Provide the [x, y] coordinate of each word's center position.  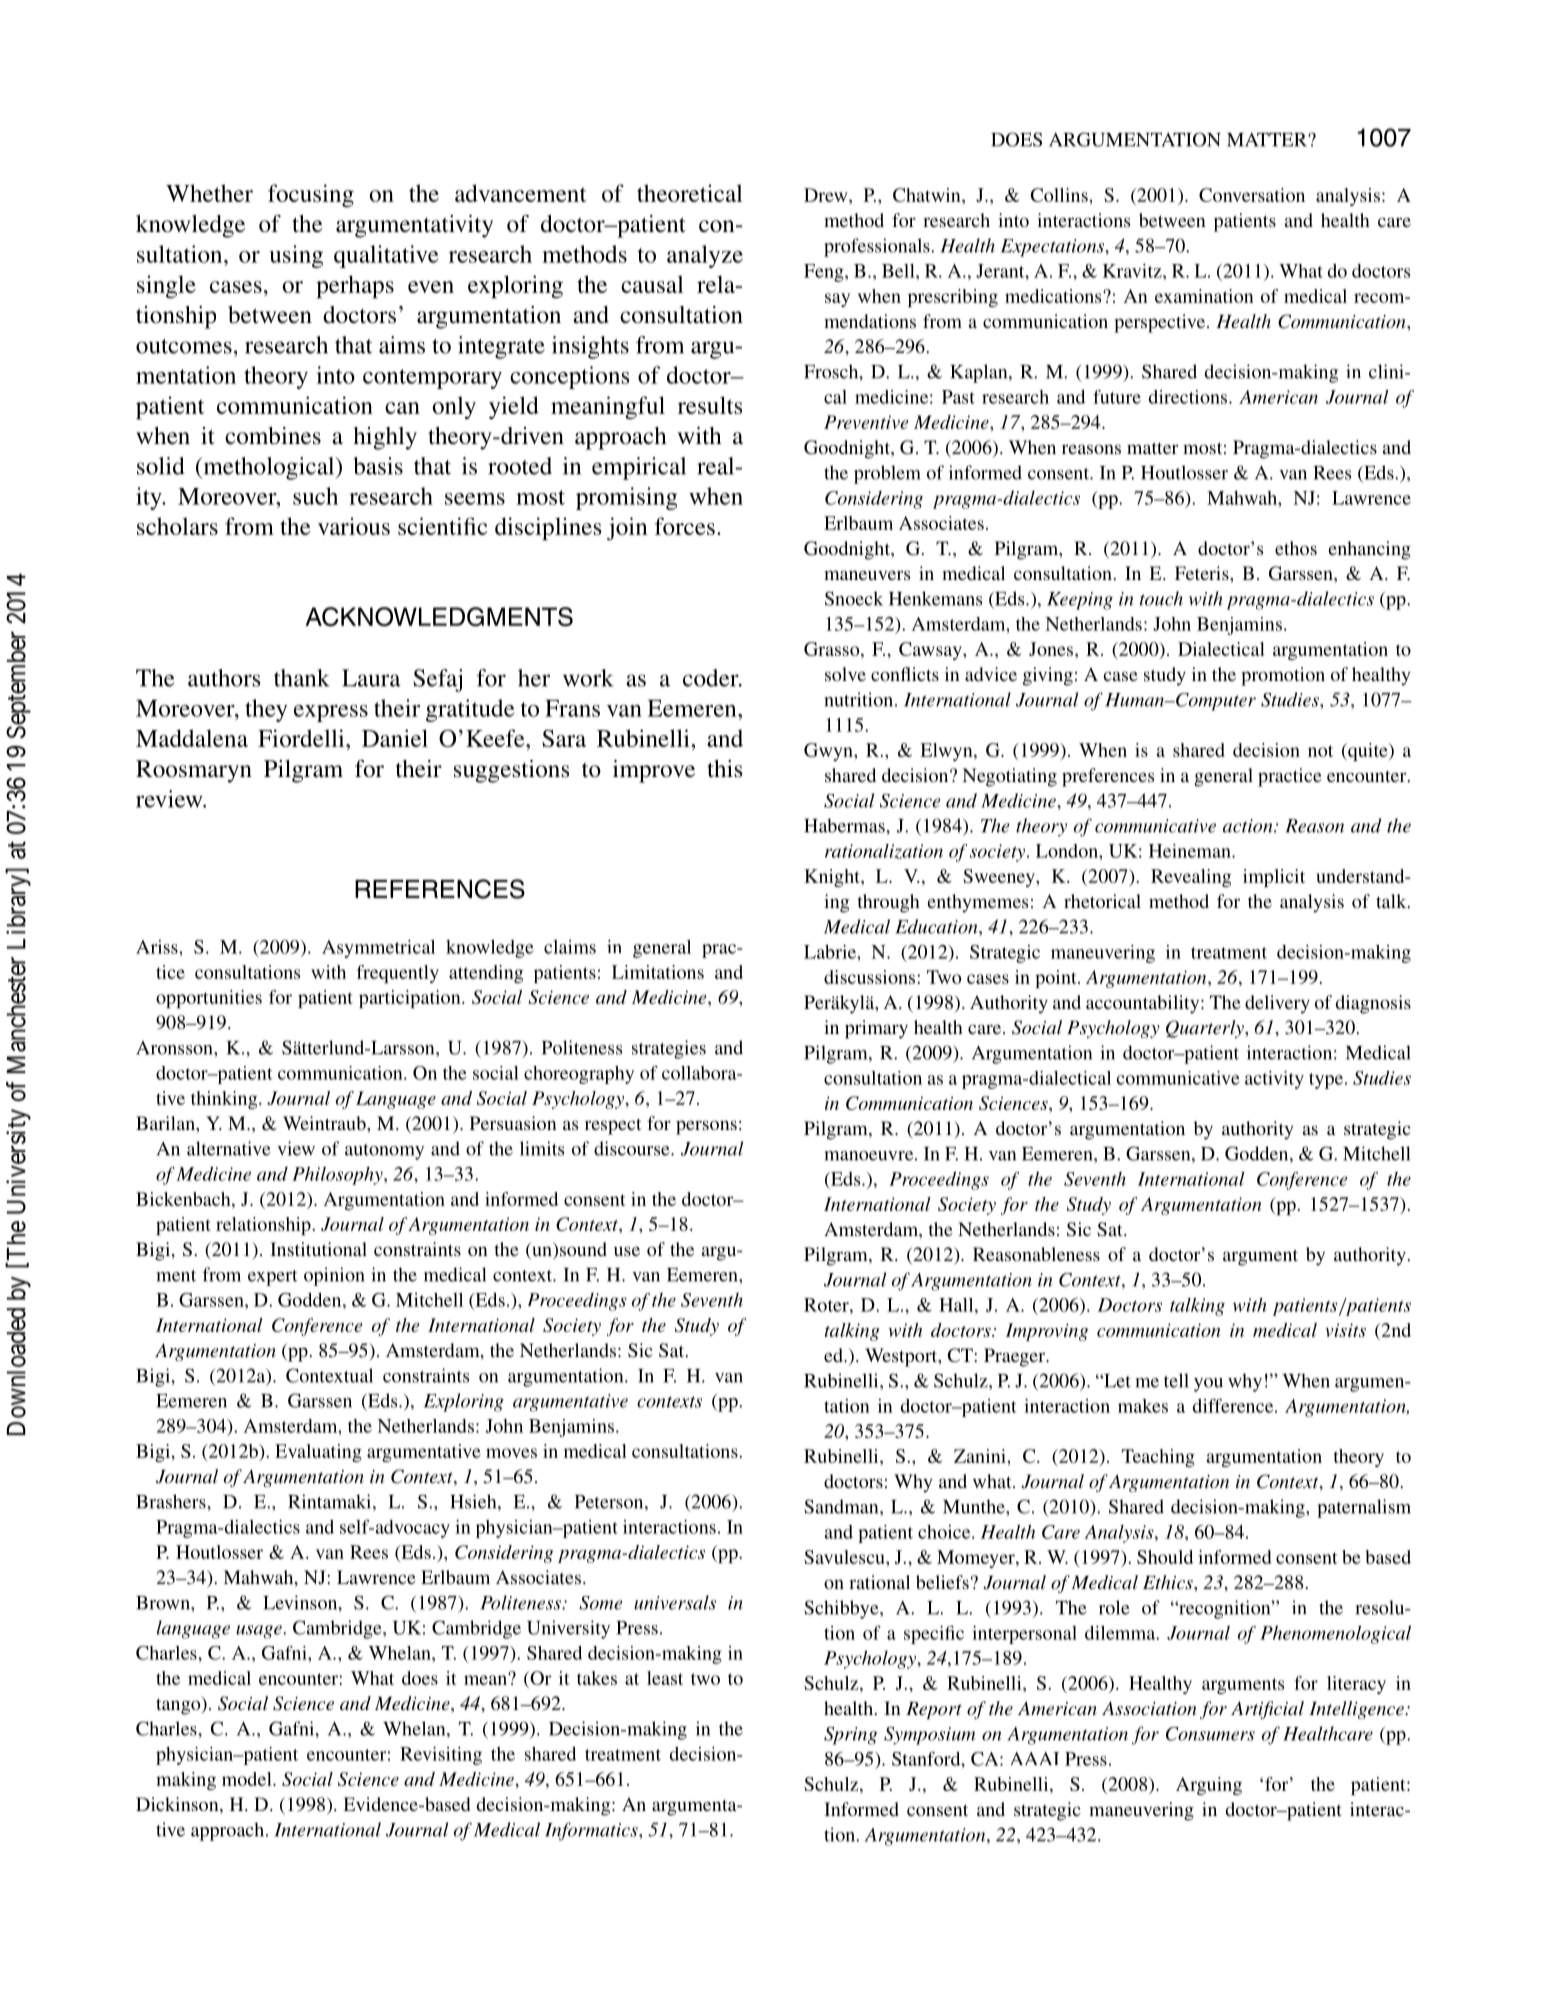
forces [685, 526]
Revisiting [441, 1756]
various [354, 526]
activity [1274, 1080]
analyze [705, 256]
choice [945, 1532]
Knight [833, 878]
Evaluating [318, 1453]
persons [706, 1127]
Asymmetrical [378, 949]
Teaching [1158, 1458]
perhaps [355, 287]
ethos [1296, 548]
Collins [1060, 195]
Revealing [1191, 878]
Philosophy [338, 1175]
